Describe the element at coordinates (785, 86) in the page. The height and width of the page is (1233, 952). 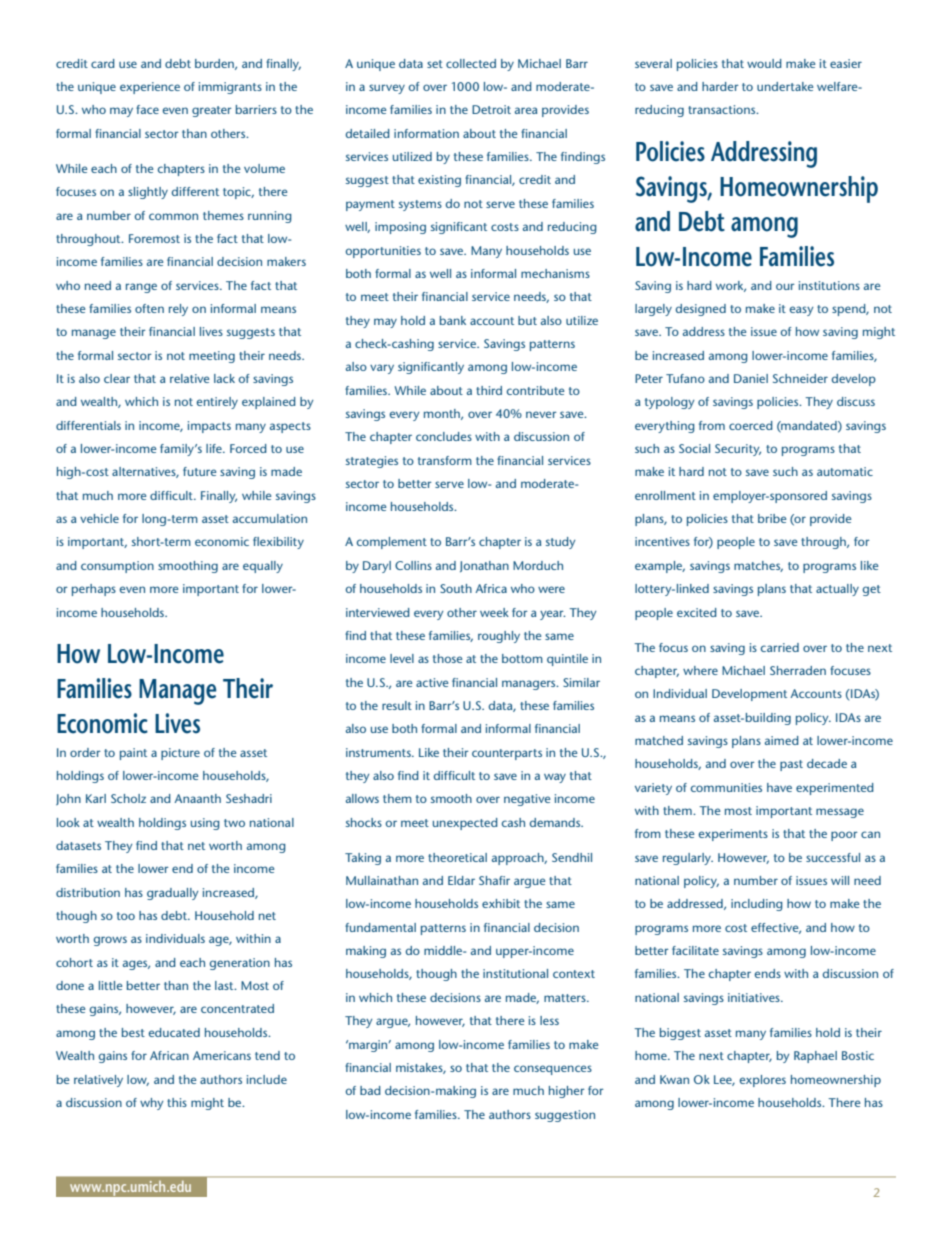
I see `undertake` at that location.
